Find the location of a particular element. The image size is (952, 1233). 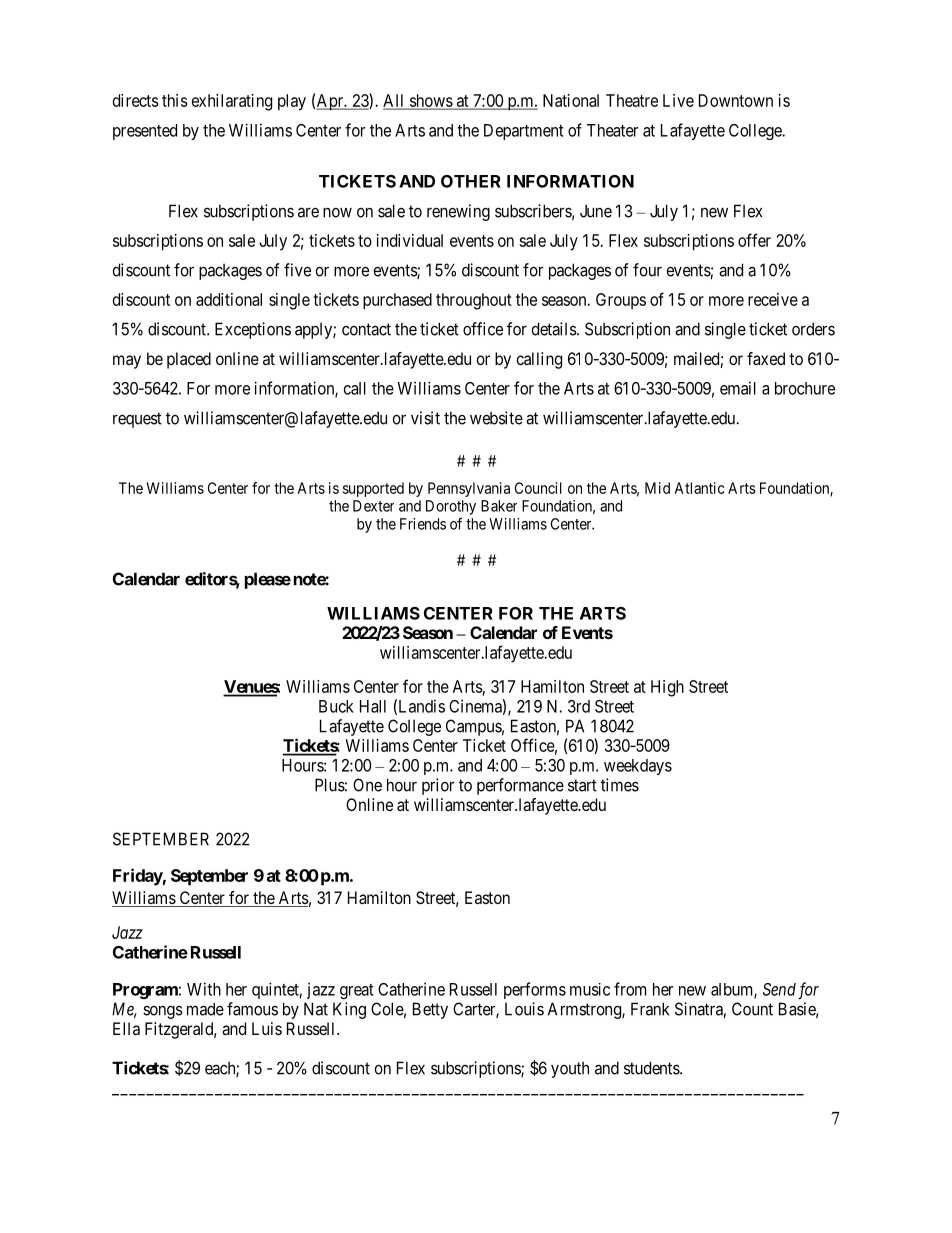

prior is located at coordinates (438, 786).
